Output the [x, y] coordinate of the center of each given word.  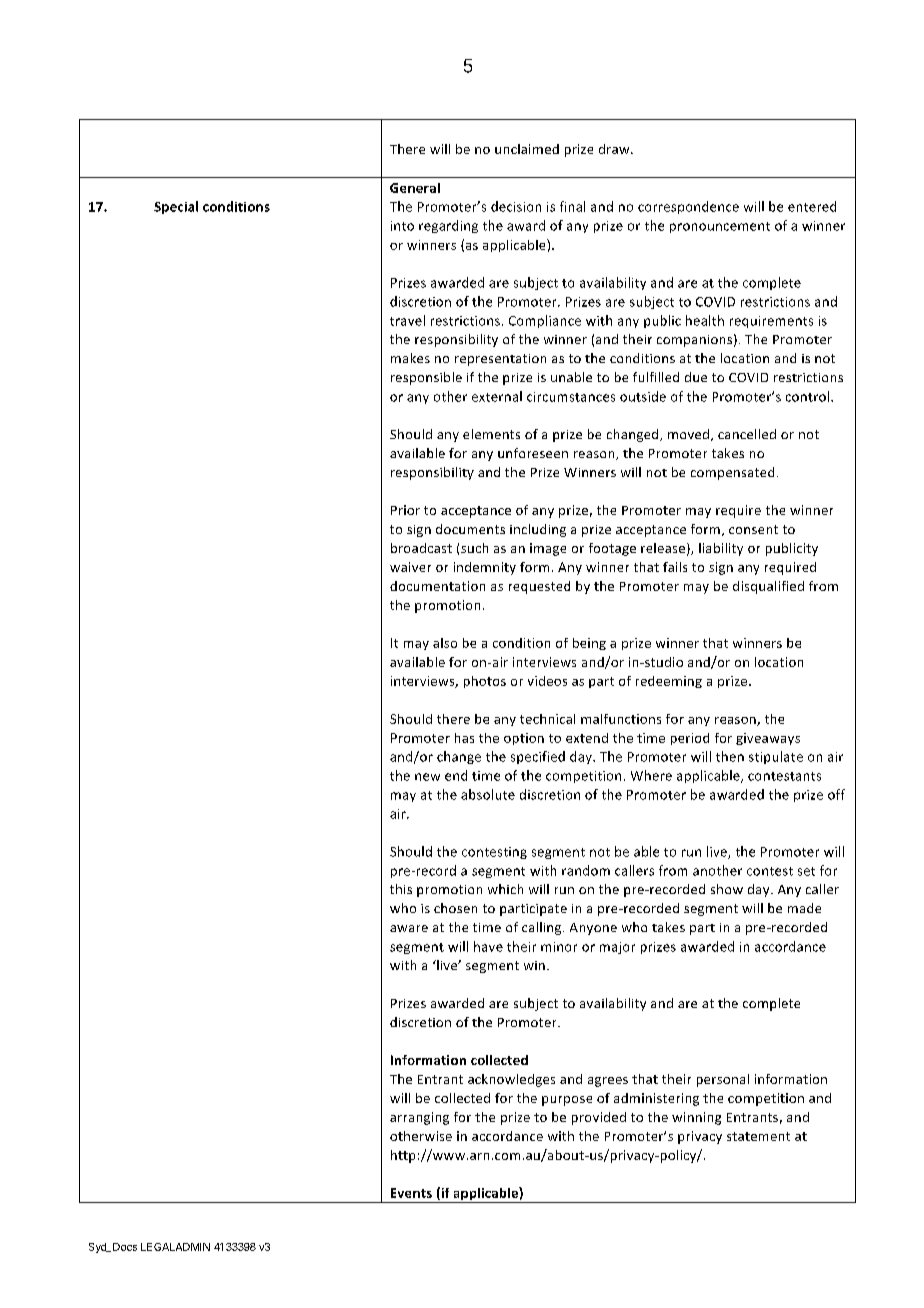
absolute [488, 794]
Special [176, 207]
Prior [405, 510]
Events [411, 1193]
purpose [567, 1101]
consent [753, 529]
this [401, 889]
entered [812, 206]
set [806, 871]
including [538, 530]
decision [516, 206]
